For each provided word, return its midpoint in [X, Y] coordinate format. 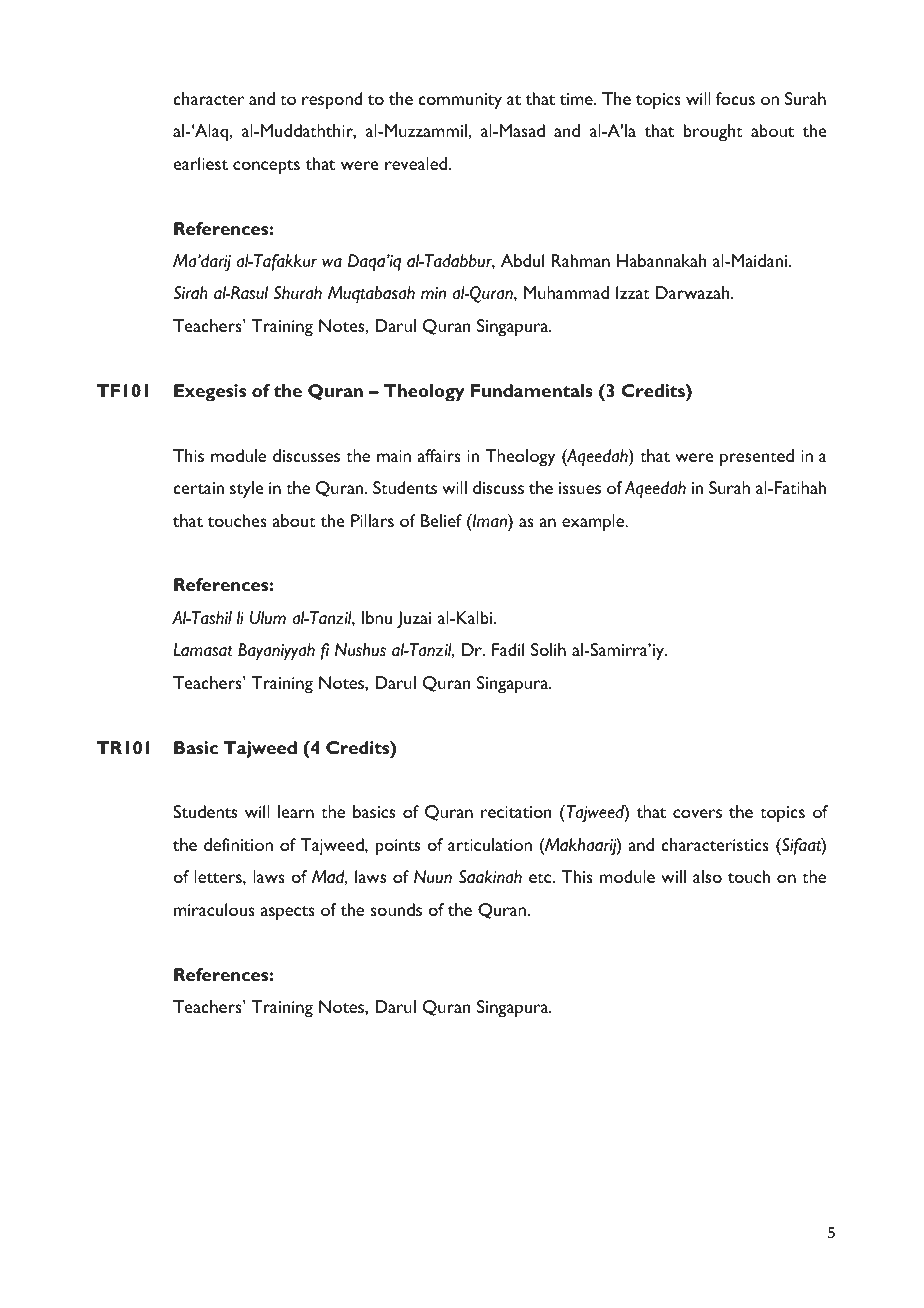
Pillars [372, 520]
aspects [288, 913]
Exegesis [210, 393]
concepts [266, 167]
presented [757, 458]
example [594, 523]
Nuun [433, 876]
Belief [441, 520]
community [460, 101]
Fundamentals [532, 390]
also [707, 876]
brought [713, 133]
